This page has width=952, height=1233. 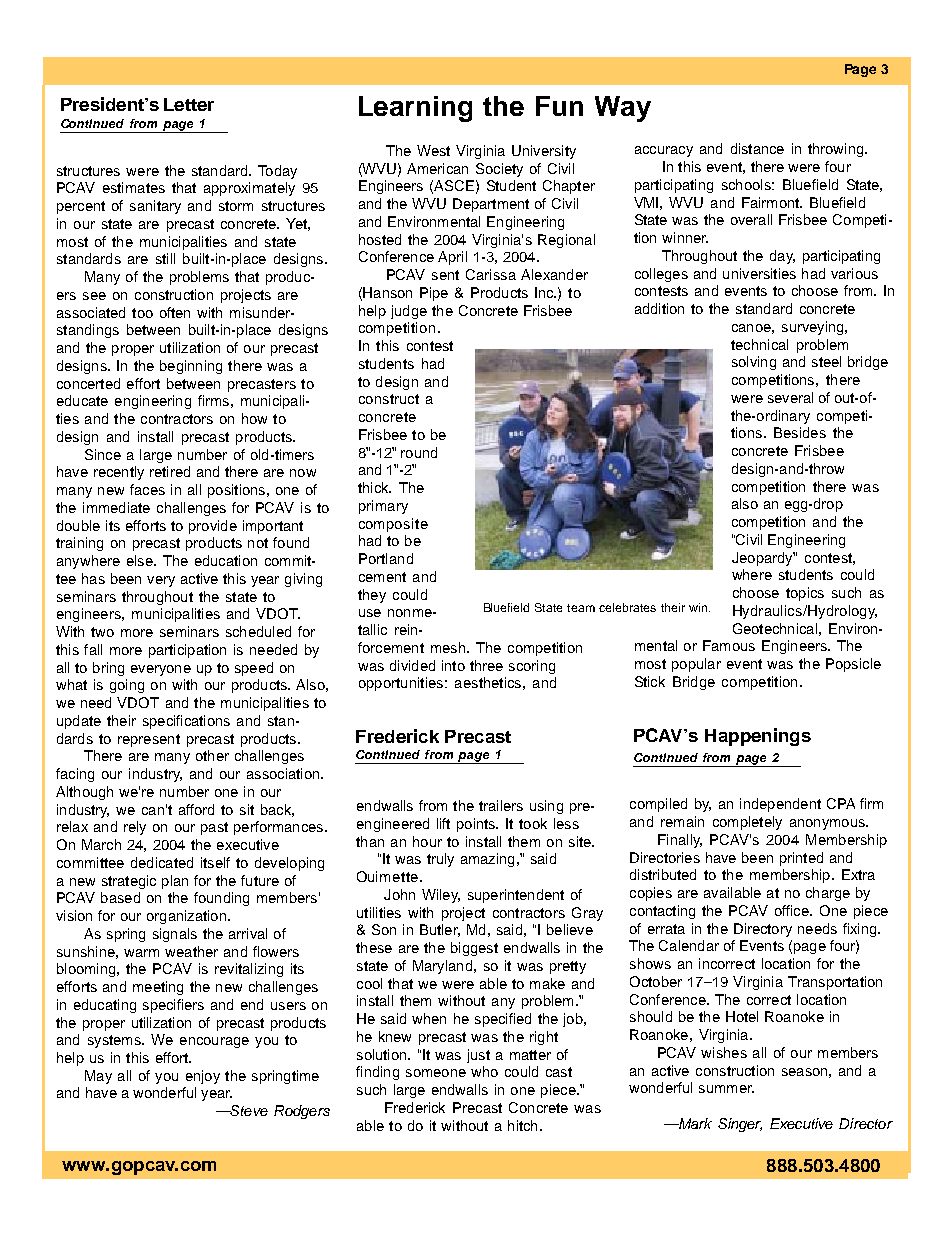 I want to click on accuracy, so click(x=664, y=151).
